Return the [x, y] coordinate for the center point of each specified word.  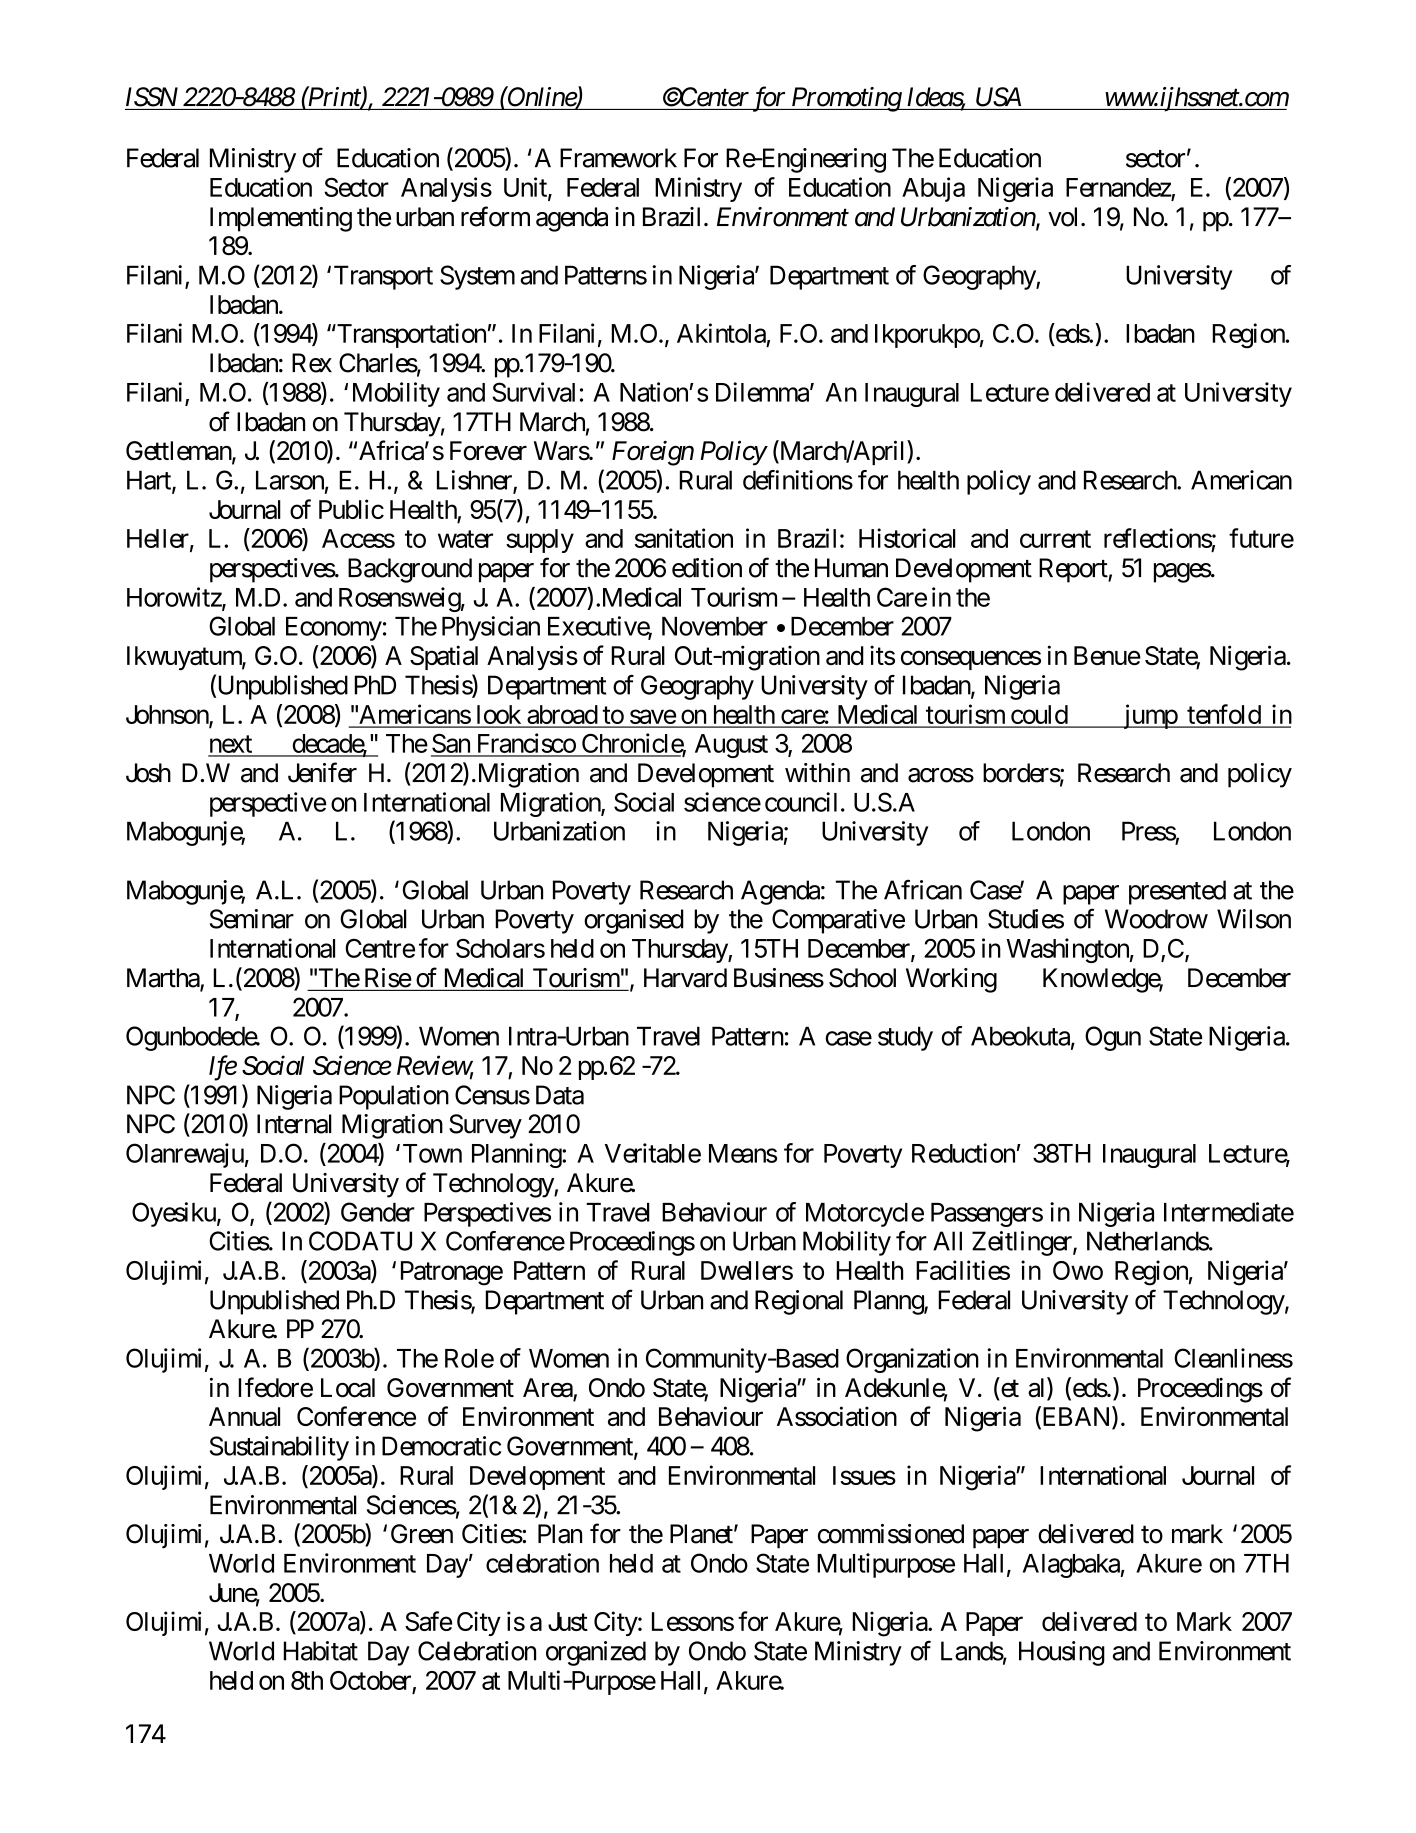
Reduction [963, 1153]
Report [1074, 570]
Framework [618, 158]
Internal [294, 1124]
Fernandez [1119, 187]
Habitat [320, 1651]
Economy [334, 629]
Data [560, 1095]
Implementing [281, 219]
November [715, 626]
